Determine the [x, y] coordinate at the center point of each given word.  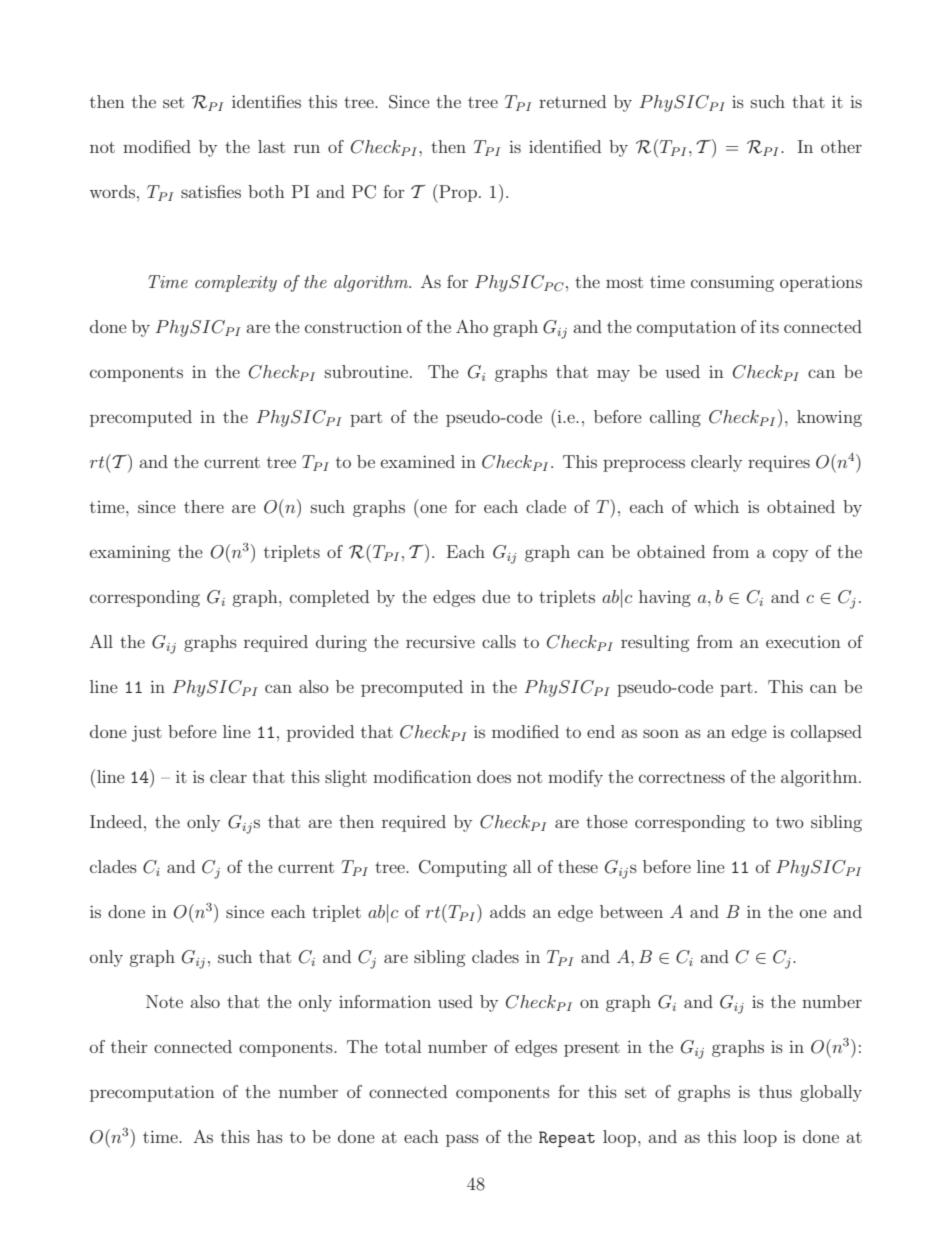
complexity [236, 283]
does [494, 776]
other [841, 146]
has [270, 1136]
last [271, 146]
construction [353, 326]
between [631, 911]
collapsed [826, 733]
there [204, 506]
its [769, 327]
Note [164, 1001]
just [147, 733]
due [496, 596]
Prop [457, 193]
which [716, 506]
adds [508, 911]
